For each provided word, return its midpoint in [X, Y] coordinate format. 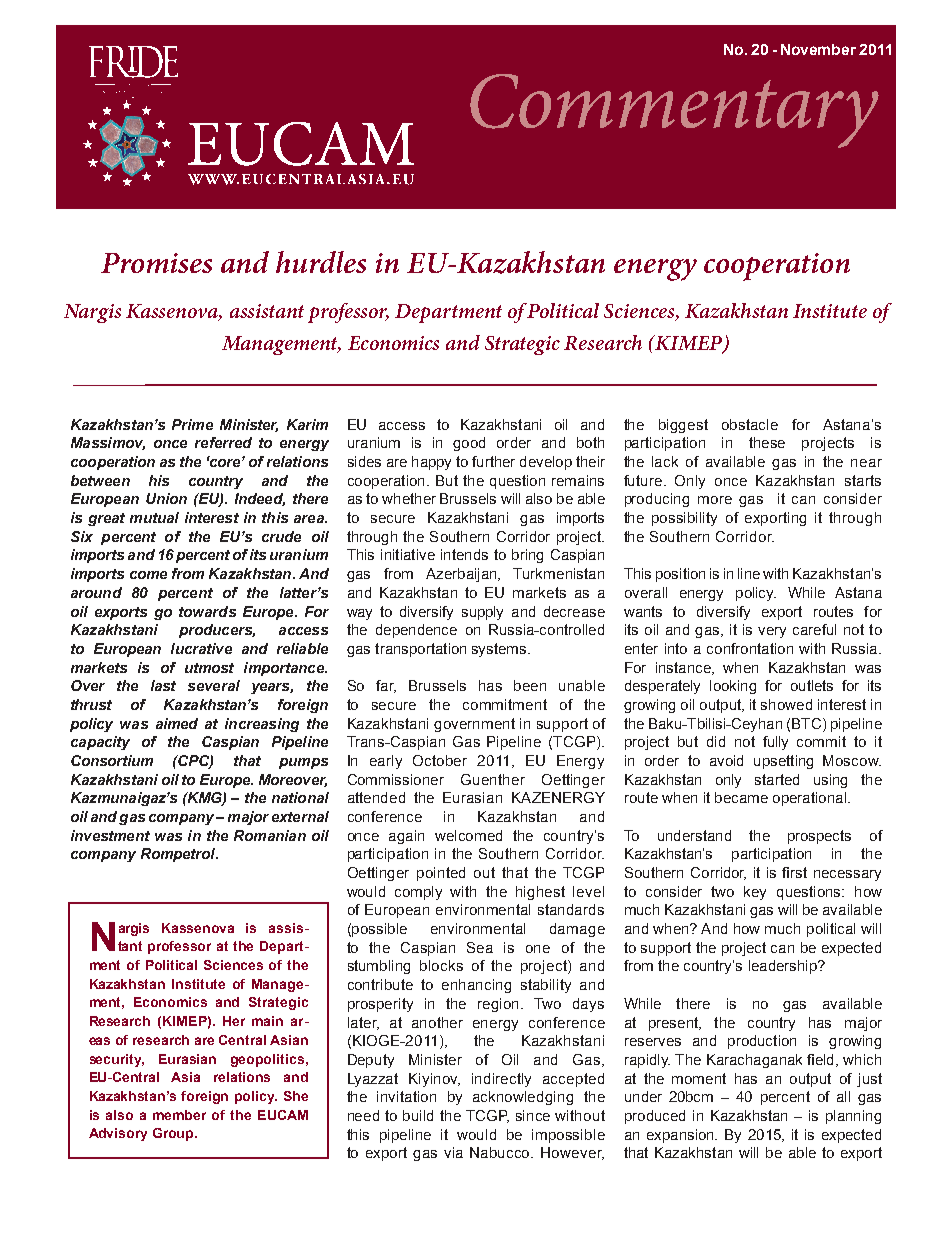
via [453, 1152]
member [179, 1115]
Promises [156, 263]
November [818, 49]
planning [853, 1117]
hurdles [321, 262]
